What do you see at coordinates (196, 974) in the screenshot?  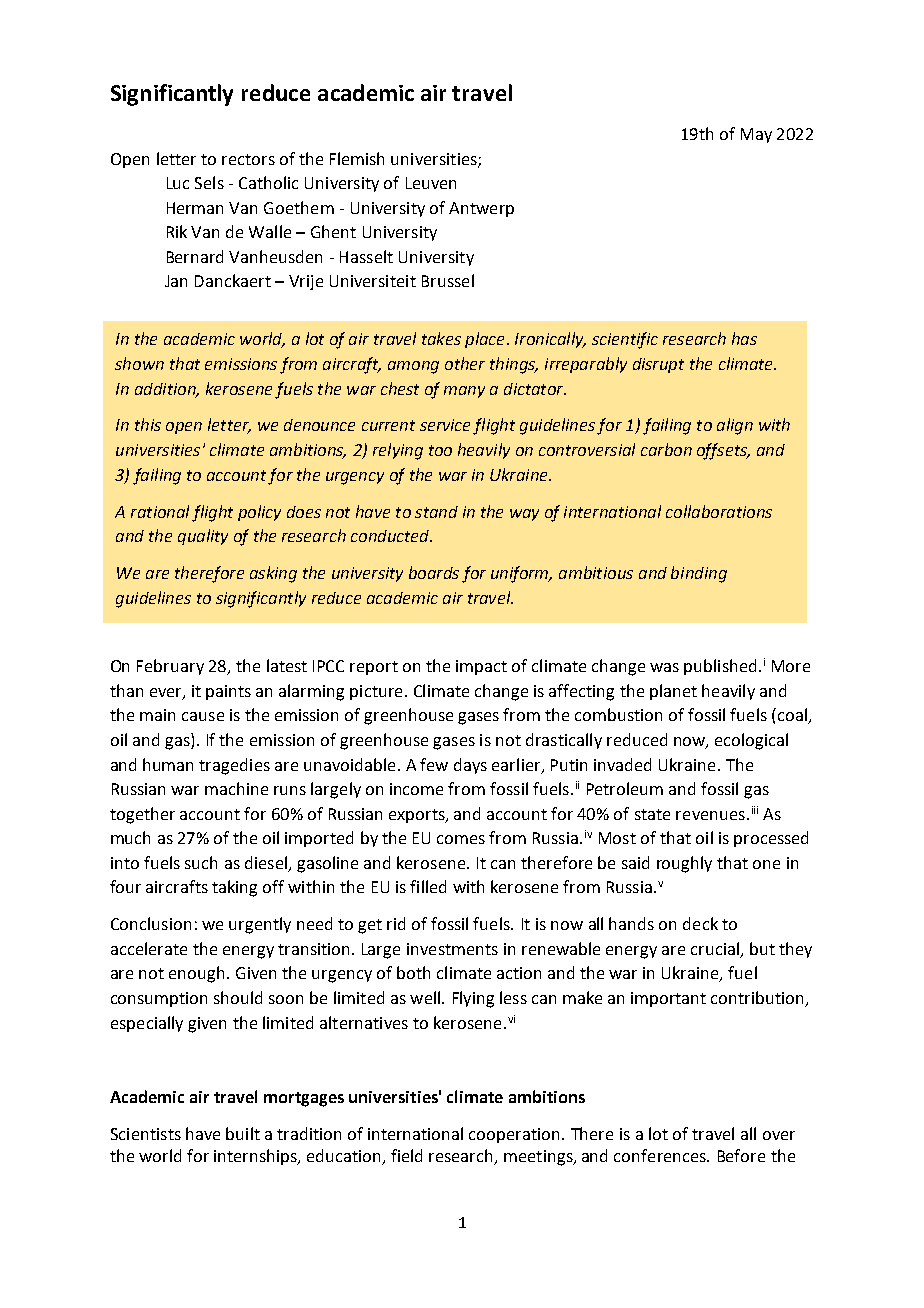 I see `enough` at bounding box center [196, 974].
